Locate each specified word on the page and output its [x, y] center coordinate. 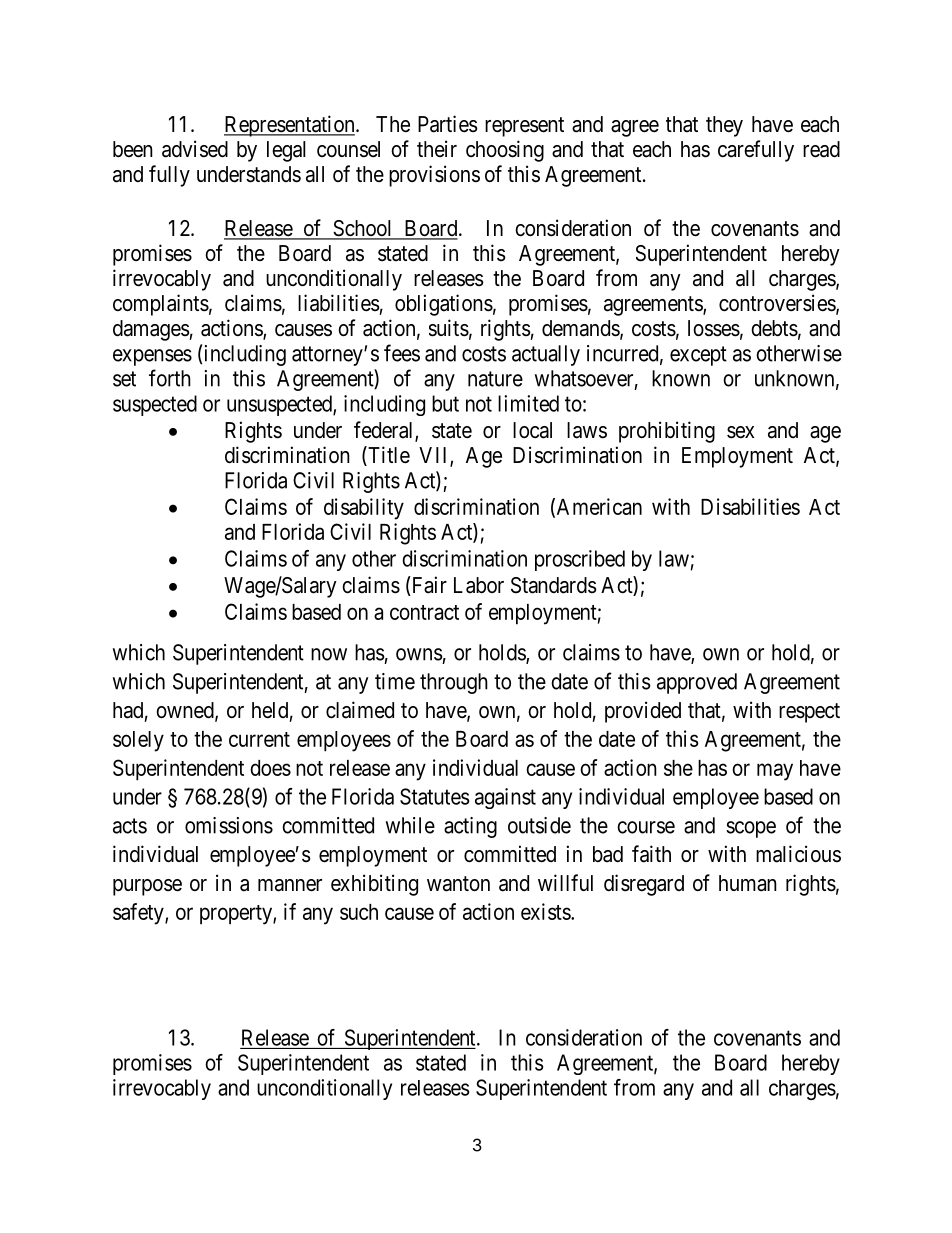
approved [697, 683]
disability [364, 509]
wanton [458, 884]
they [724, 126]
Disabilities [750, 506]
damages [151, 330]
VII [435, 456]
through [454, 683]
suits [449, 328]
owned [186, 711]
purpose [147, 887]
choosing [505, 151]
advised [195, 149]
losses [714, 328]
